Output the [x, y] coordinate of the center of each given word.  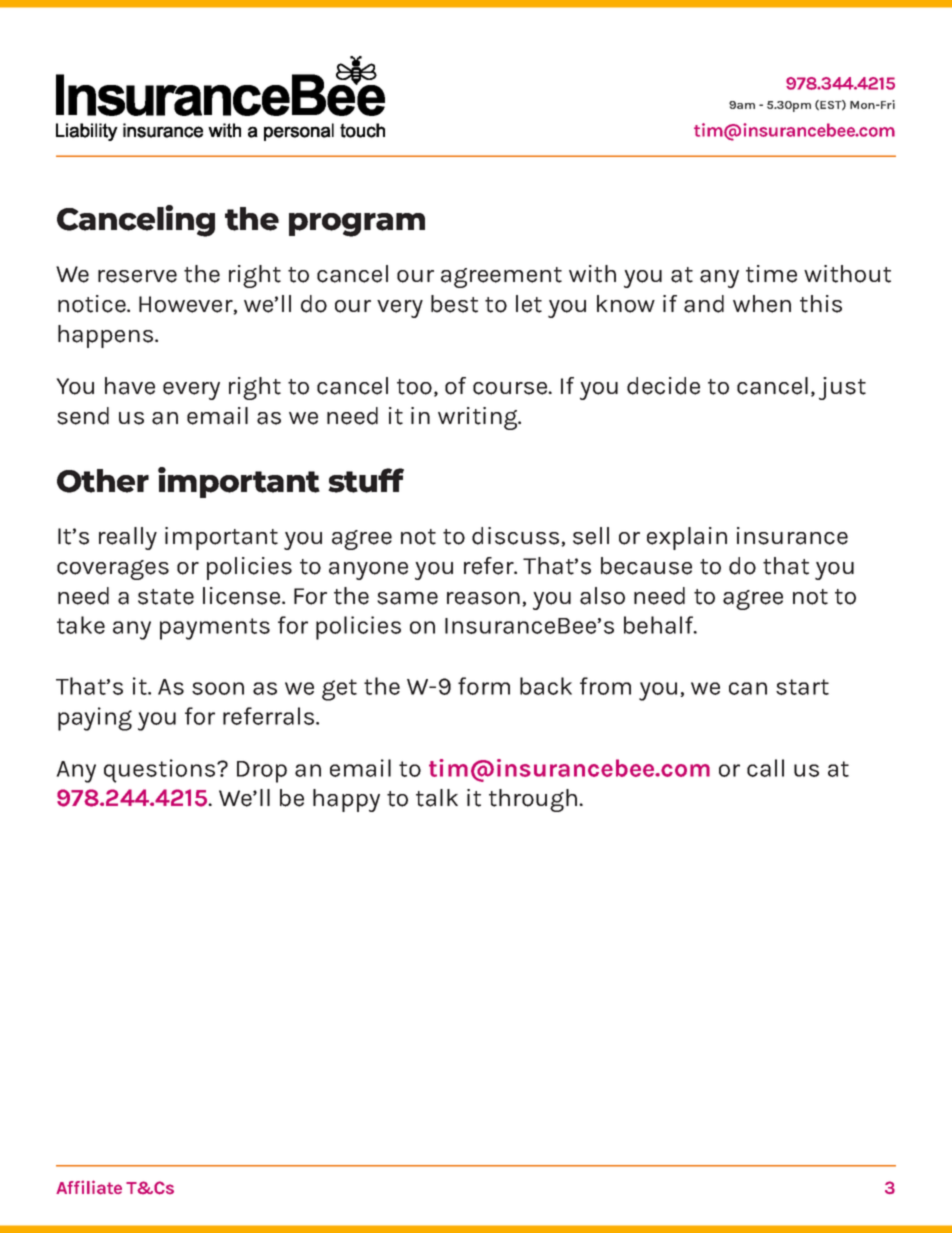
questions [161, 771]
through [533, 800]
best [454, 304]
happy [346, 800]
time [771, 274]
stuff [366, 480]
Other [103, 481]
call [765, 768]
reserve [137, 276]
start [802, 687]
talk [437, 798]
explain [687, 538]
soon [218, 688]
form [484, 686]
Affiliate [89, 1187]
